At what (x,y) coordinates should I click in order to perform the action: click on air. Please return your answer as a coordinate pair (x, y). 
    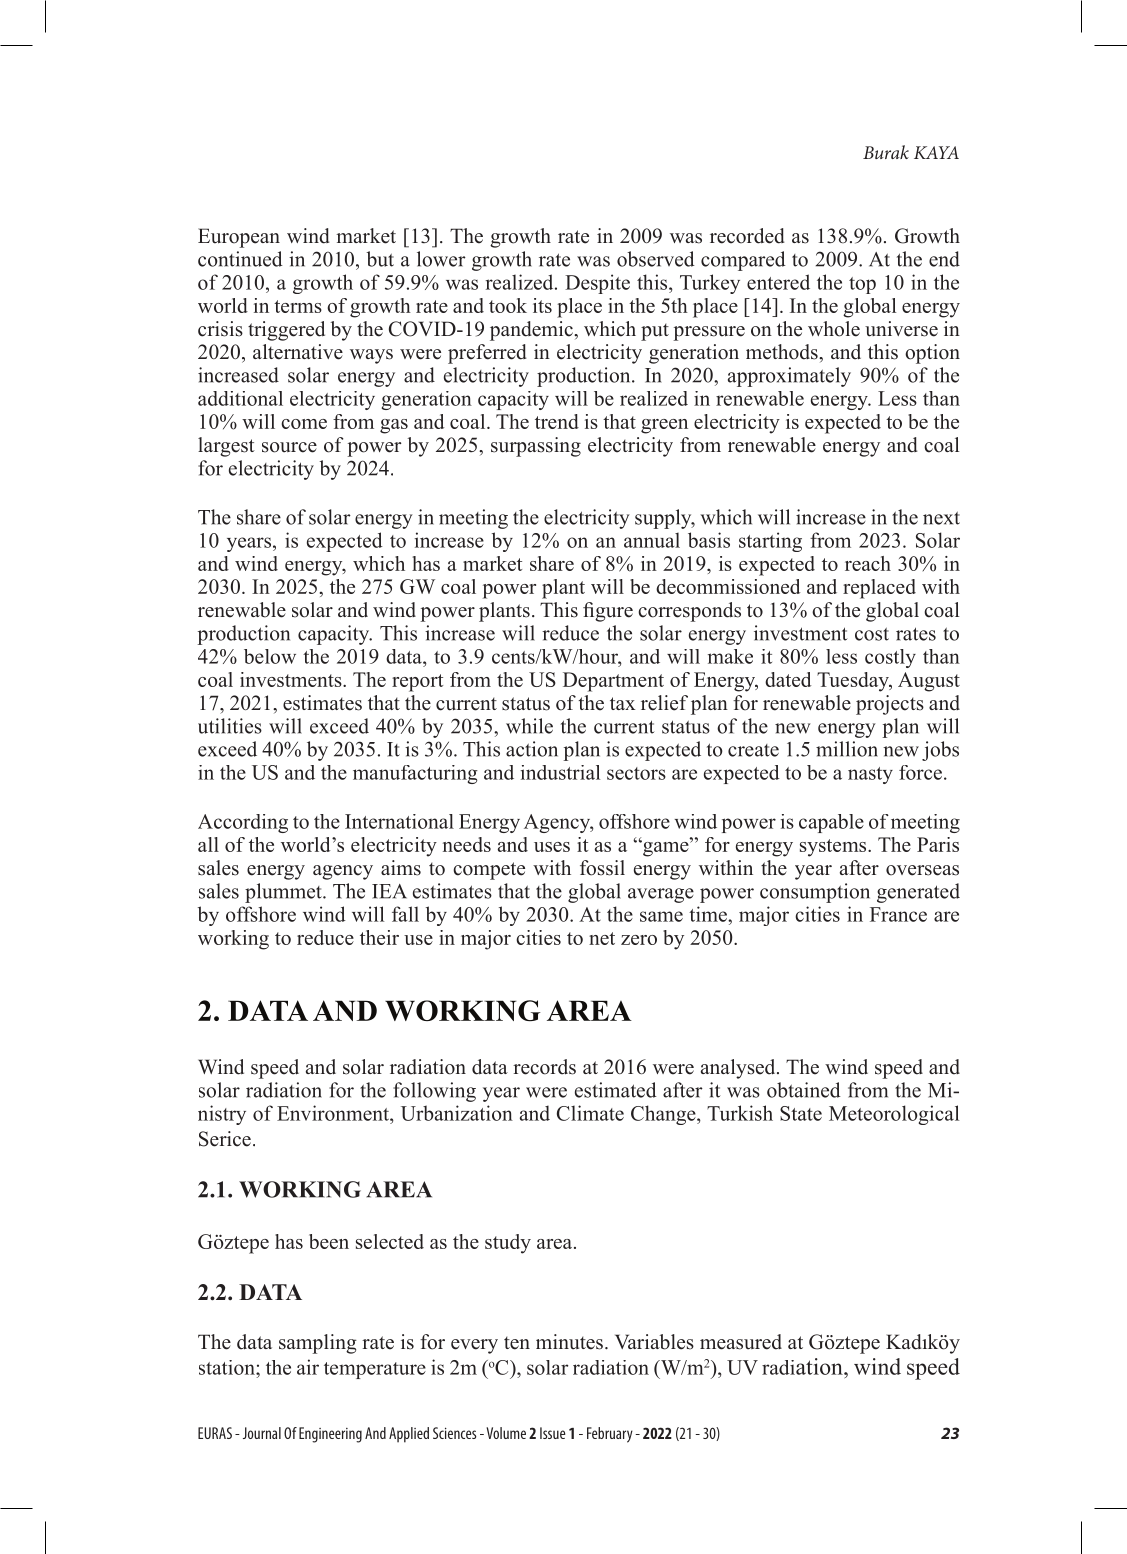
    Looking at the image, I should click on (308, 1367).
